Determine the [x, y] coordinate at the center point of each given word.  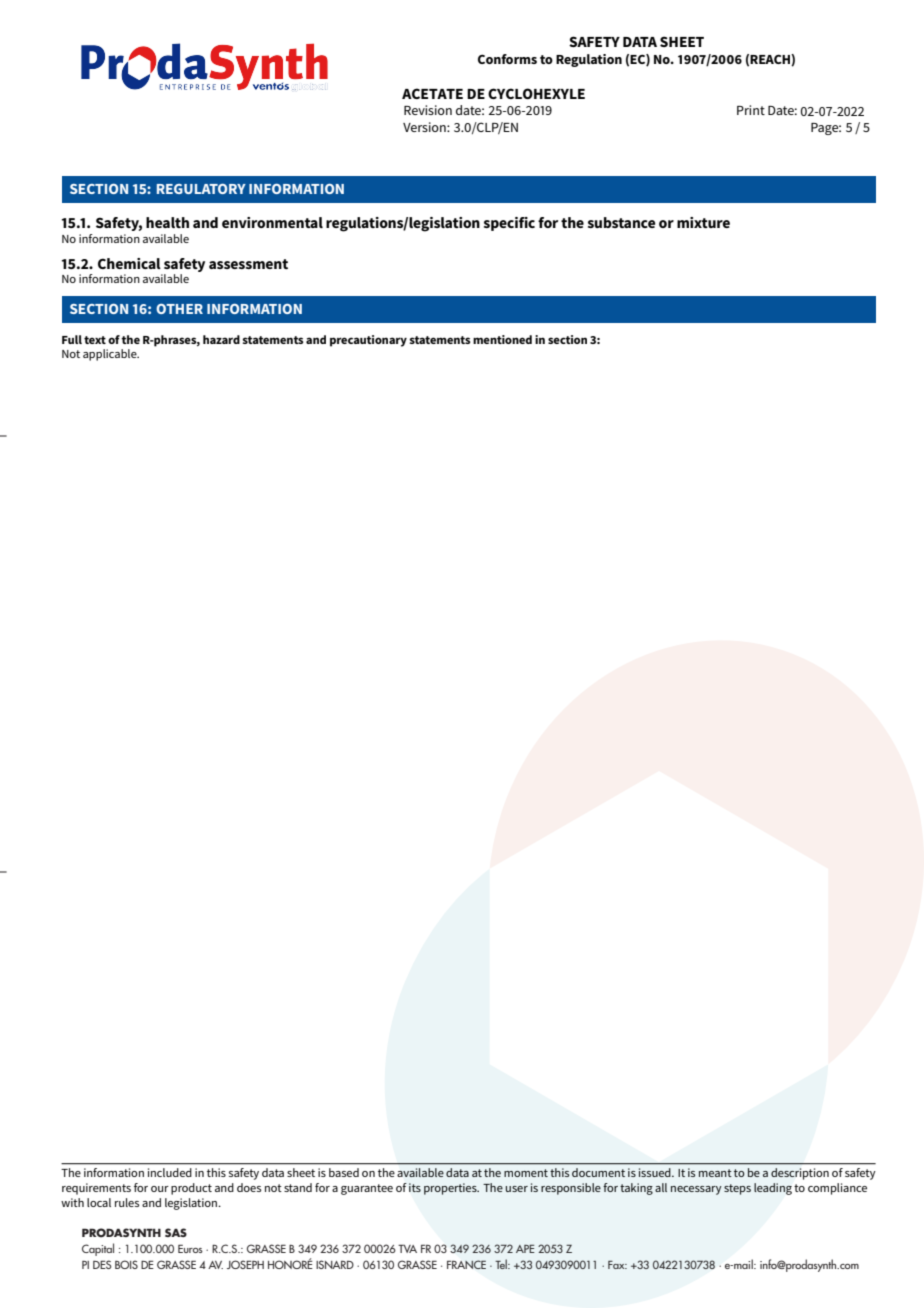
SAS [176, 1232]
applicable [111, 355]
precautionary [368, 341]
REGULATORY [201, 188]
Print [751, 110]
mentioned [502, 339]
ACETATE [432, 93]
